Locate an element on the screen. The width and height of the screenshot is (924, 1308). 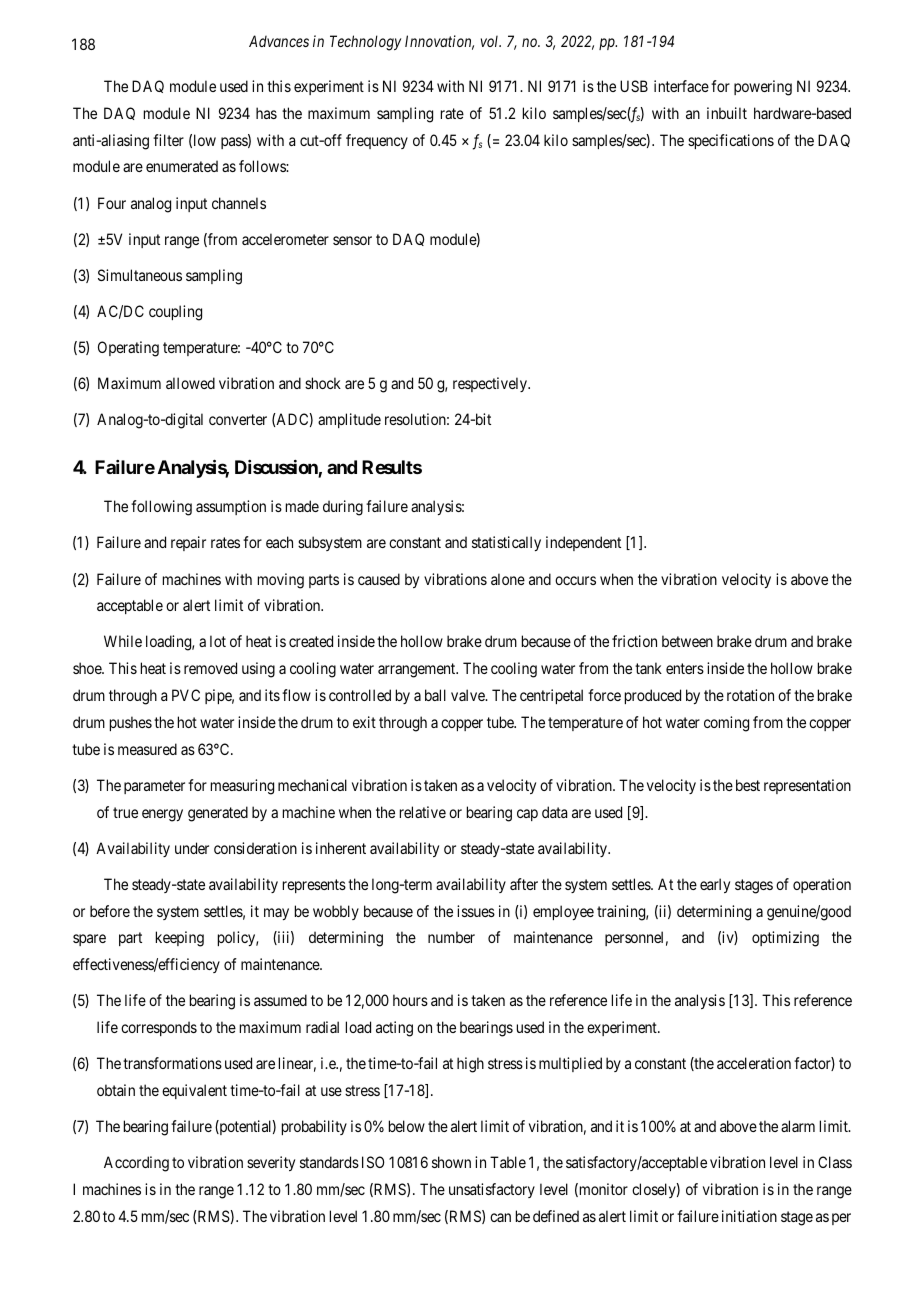
best is located at coordinates (748, 785).
